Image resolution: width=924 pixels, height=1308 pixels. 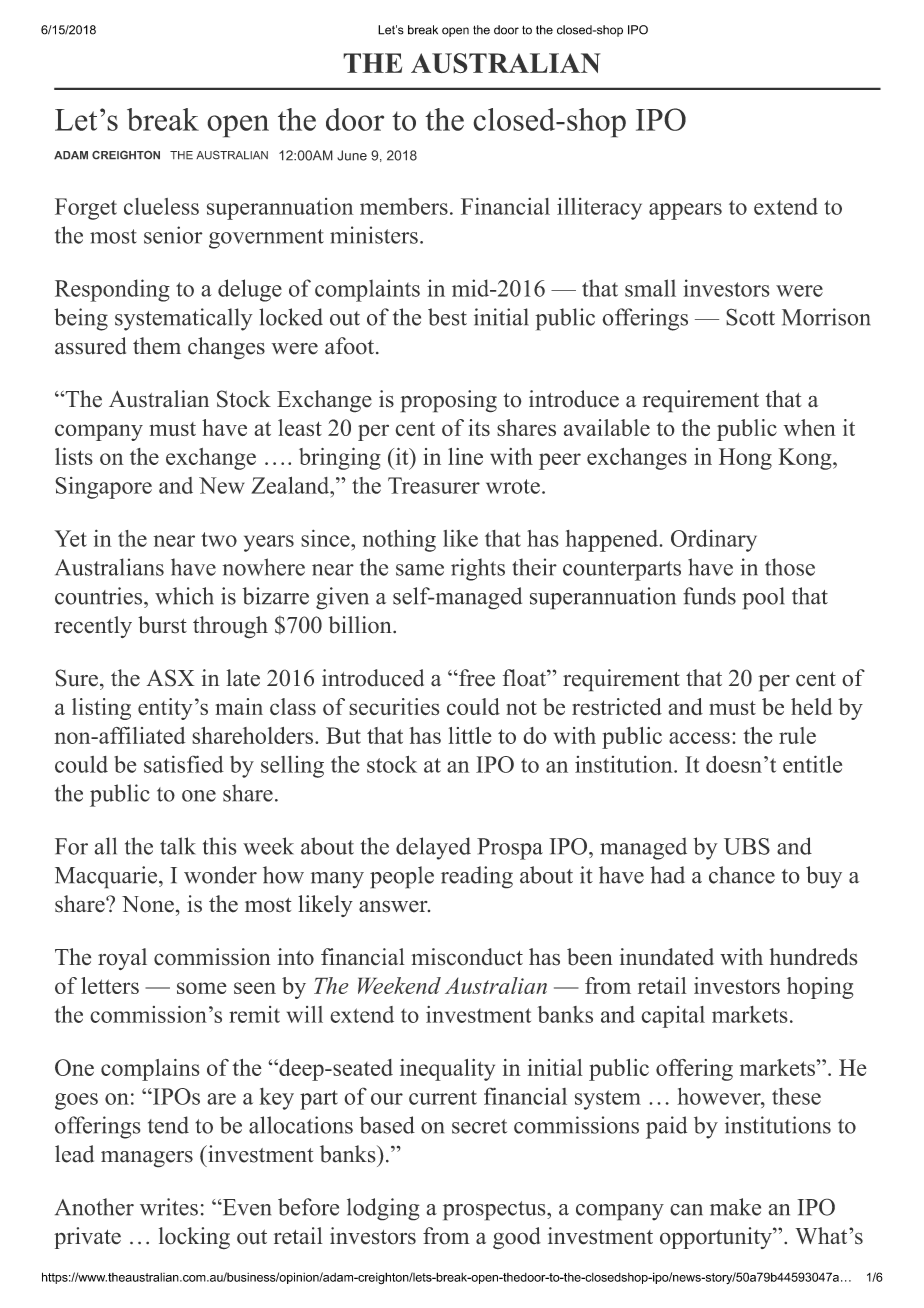 I want to click on listing, so click(x=101, y=709).
